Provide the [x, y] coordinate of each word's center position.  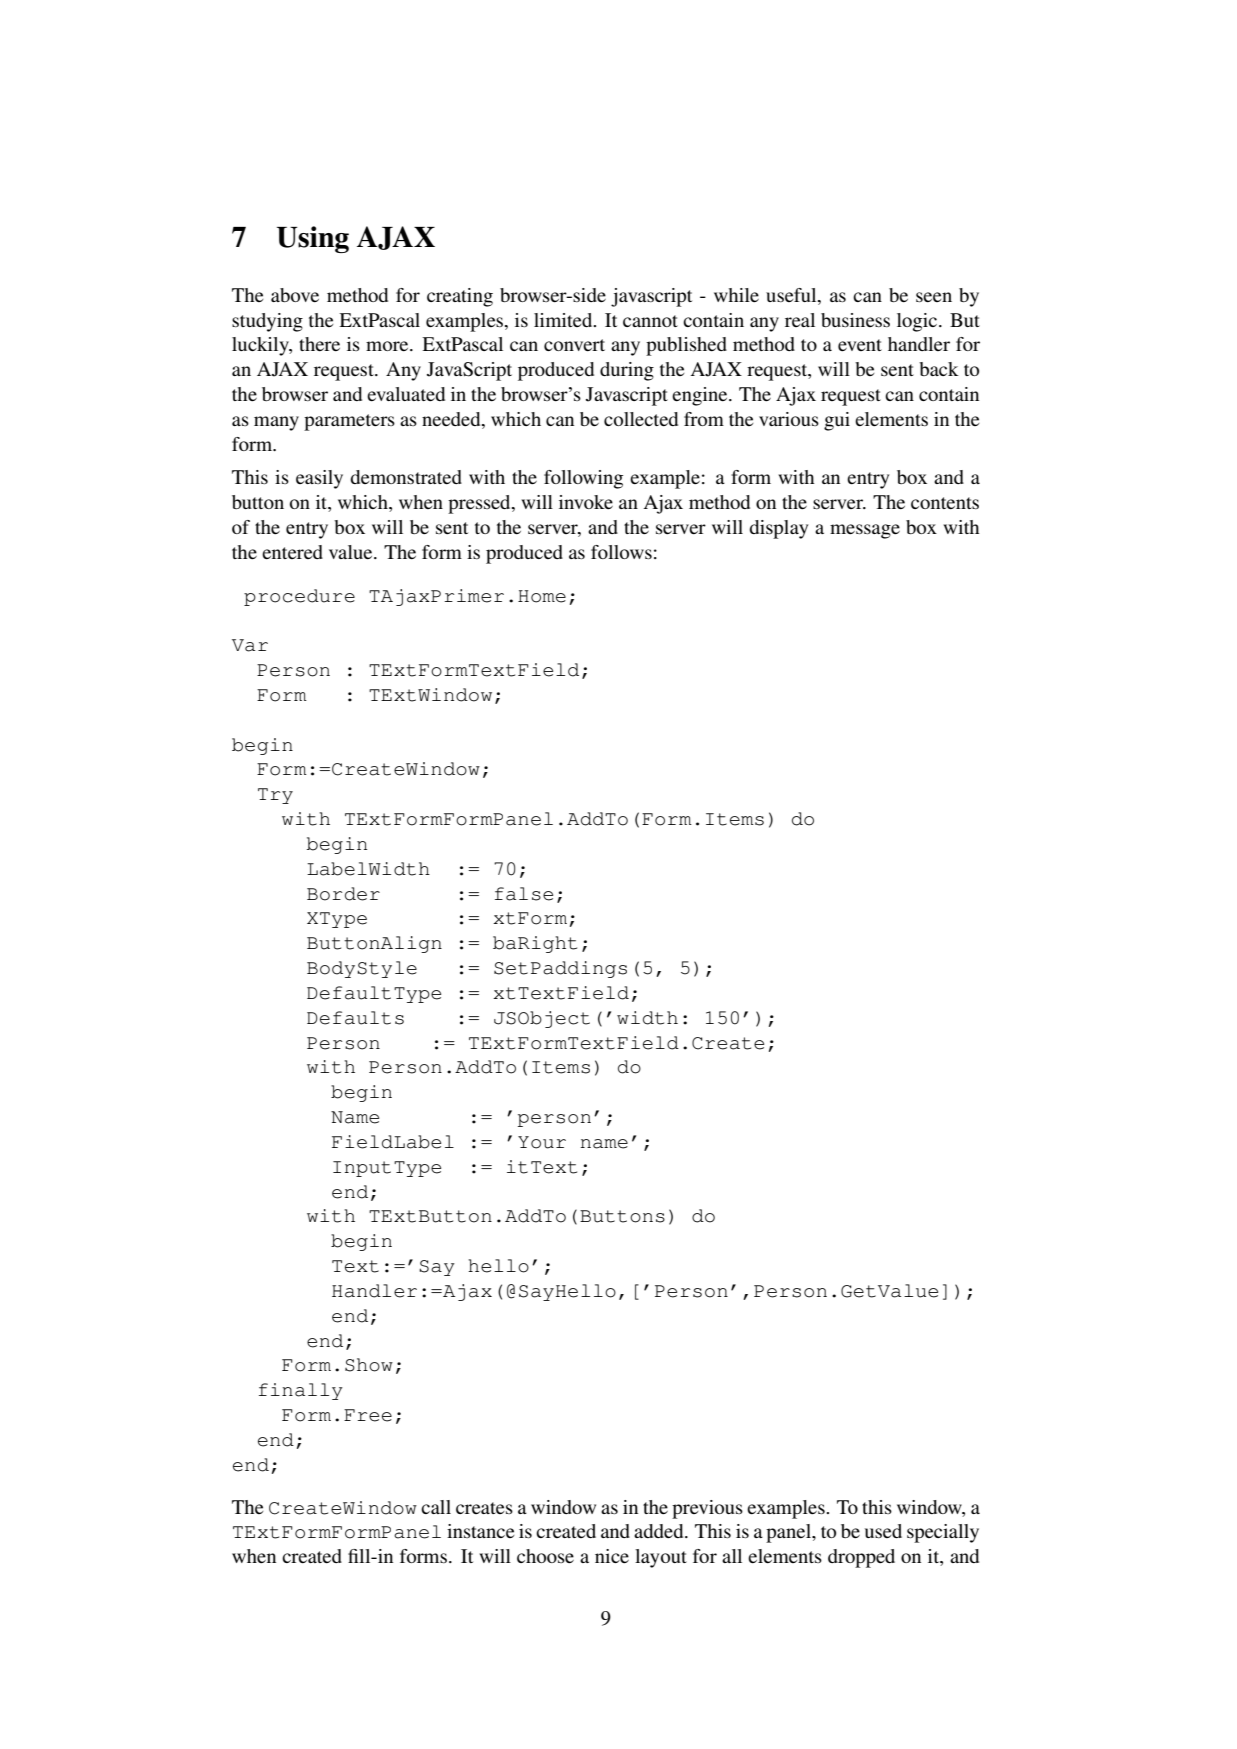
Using [313, 239]
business [855, 320]
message [865, 531]
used [883, 1531]
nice [612, 1556]
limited [564, 320]
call [436, 1507]
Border [343, 894]
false [524, 894]
